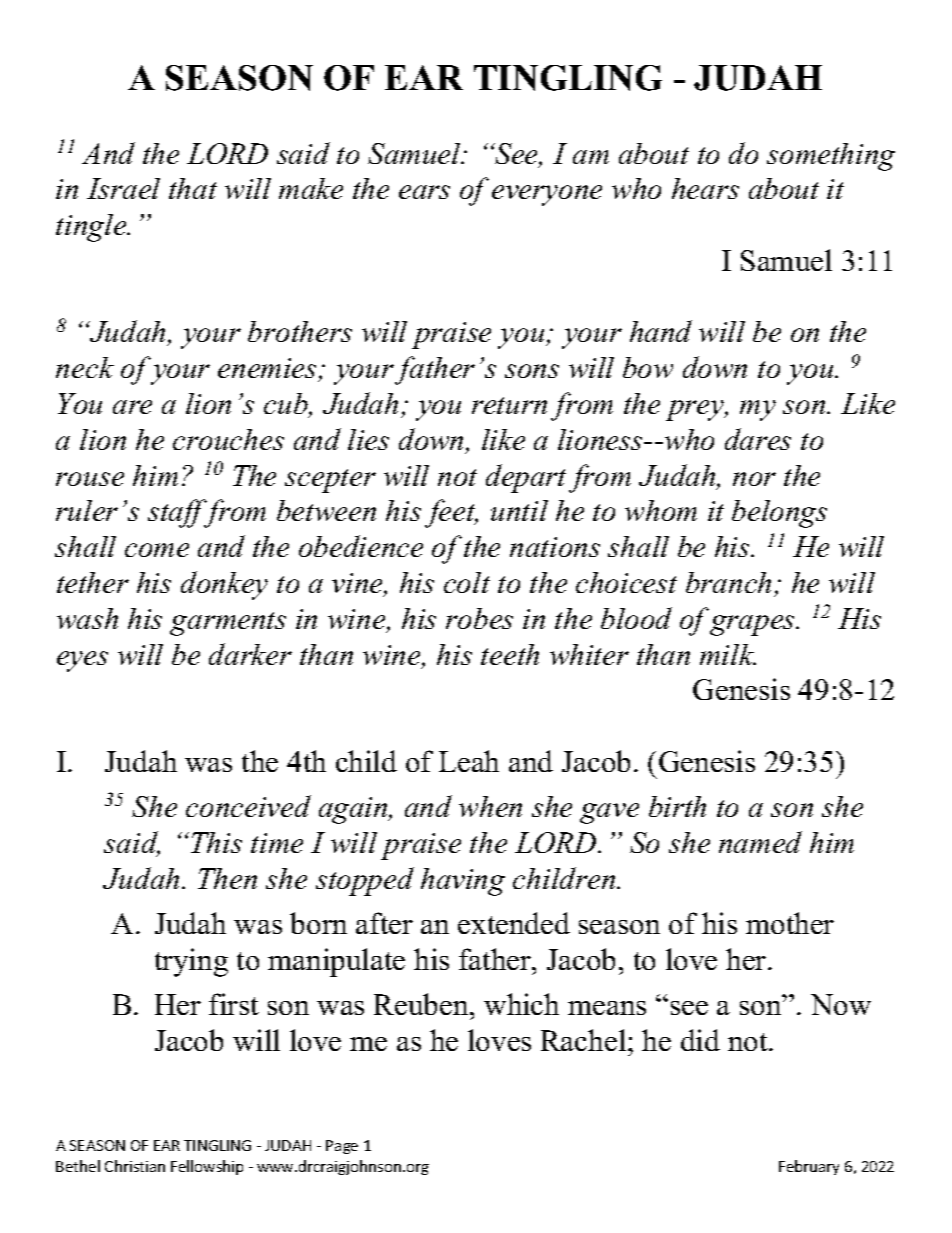 This document has width=952, height=1233. Describe the element at coordinates (760, 842) in the document. I see `named` at that location.
